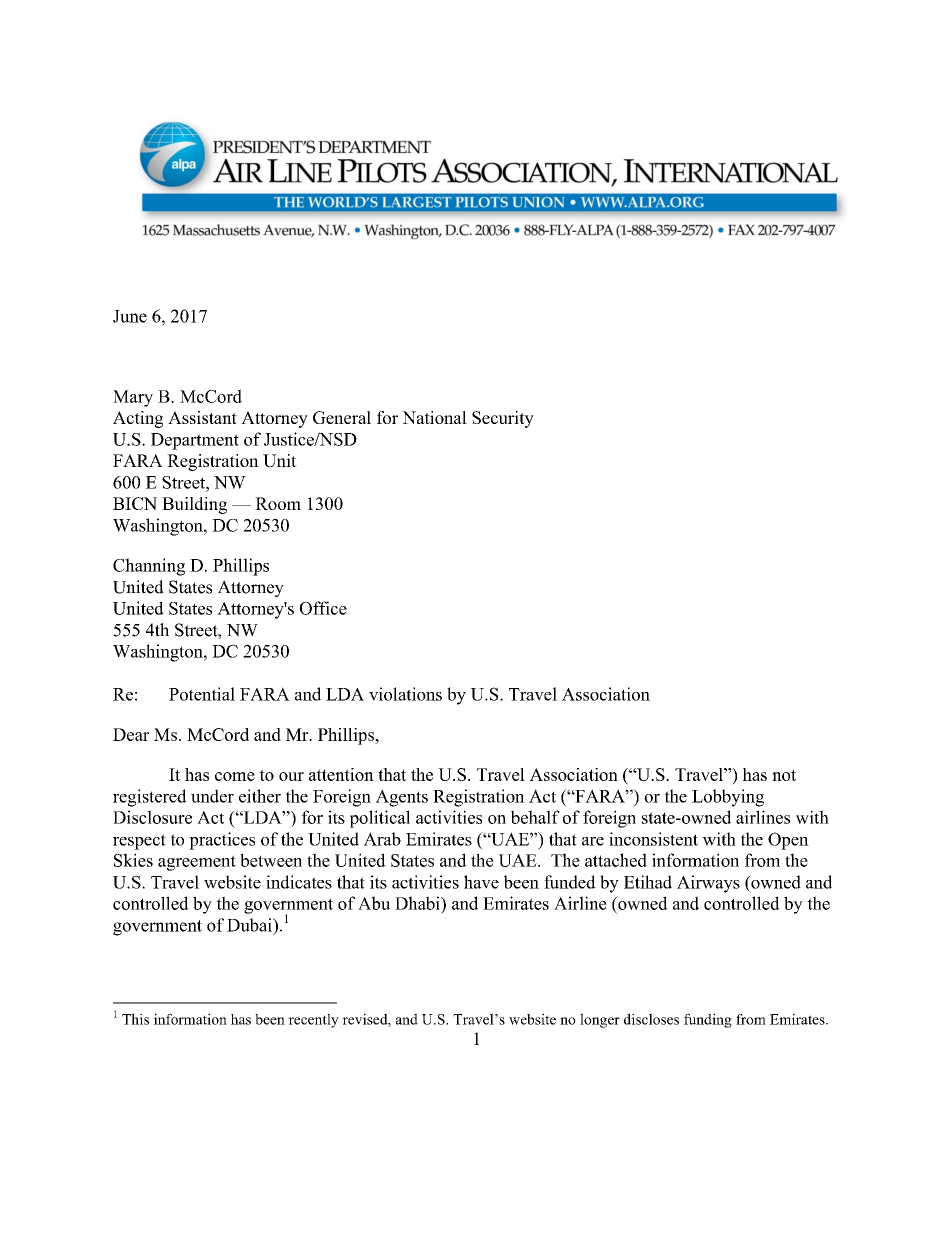 Image resolution: width=952 pixels, height=1233 pixels. I want to click on Security, so click(503, 419).
